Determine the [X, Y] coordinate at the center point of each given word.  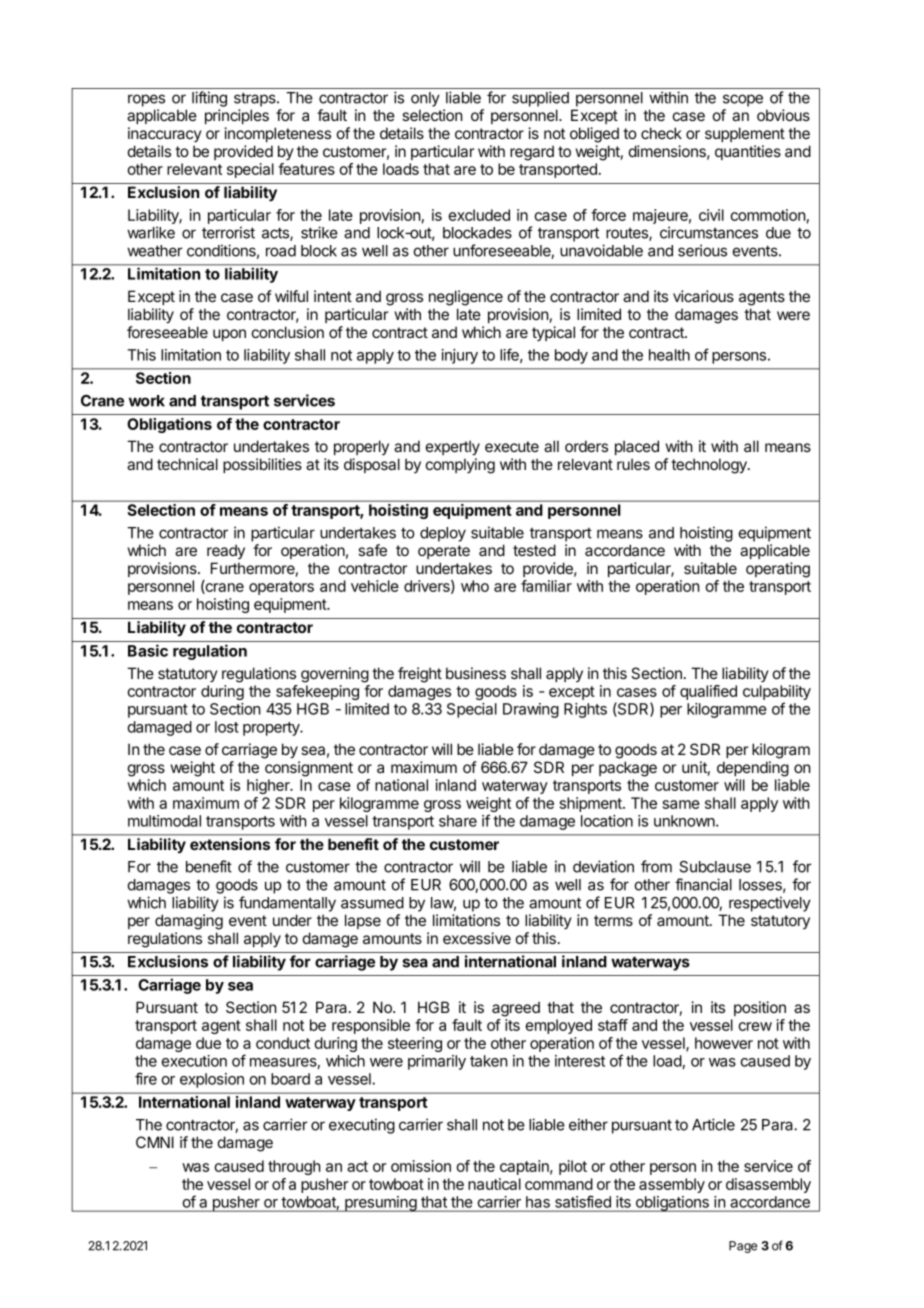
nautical [494, 1184]
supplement [745, 134]
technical [187, 464]
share [458, 821]
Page [743, 1247]
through [294, 1167]
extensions [230, 844]
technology [710, 466]
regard [532, 153]
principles [237, 116]
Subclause [715, 867]
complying [460, 466]
